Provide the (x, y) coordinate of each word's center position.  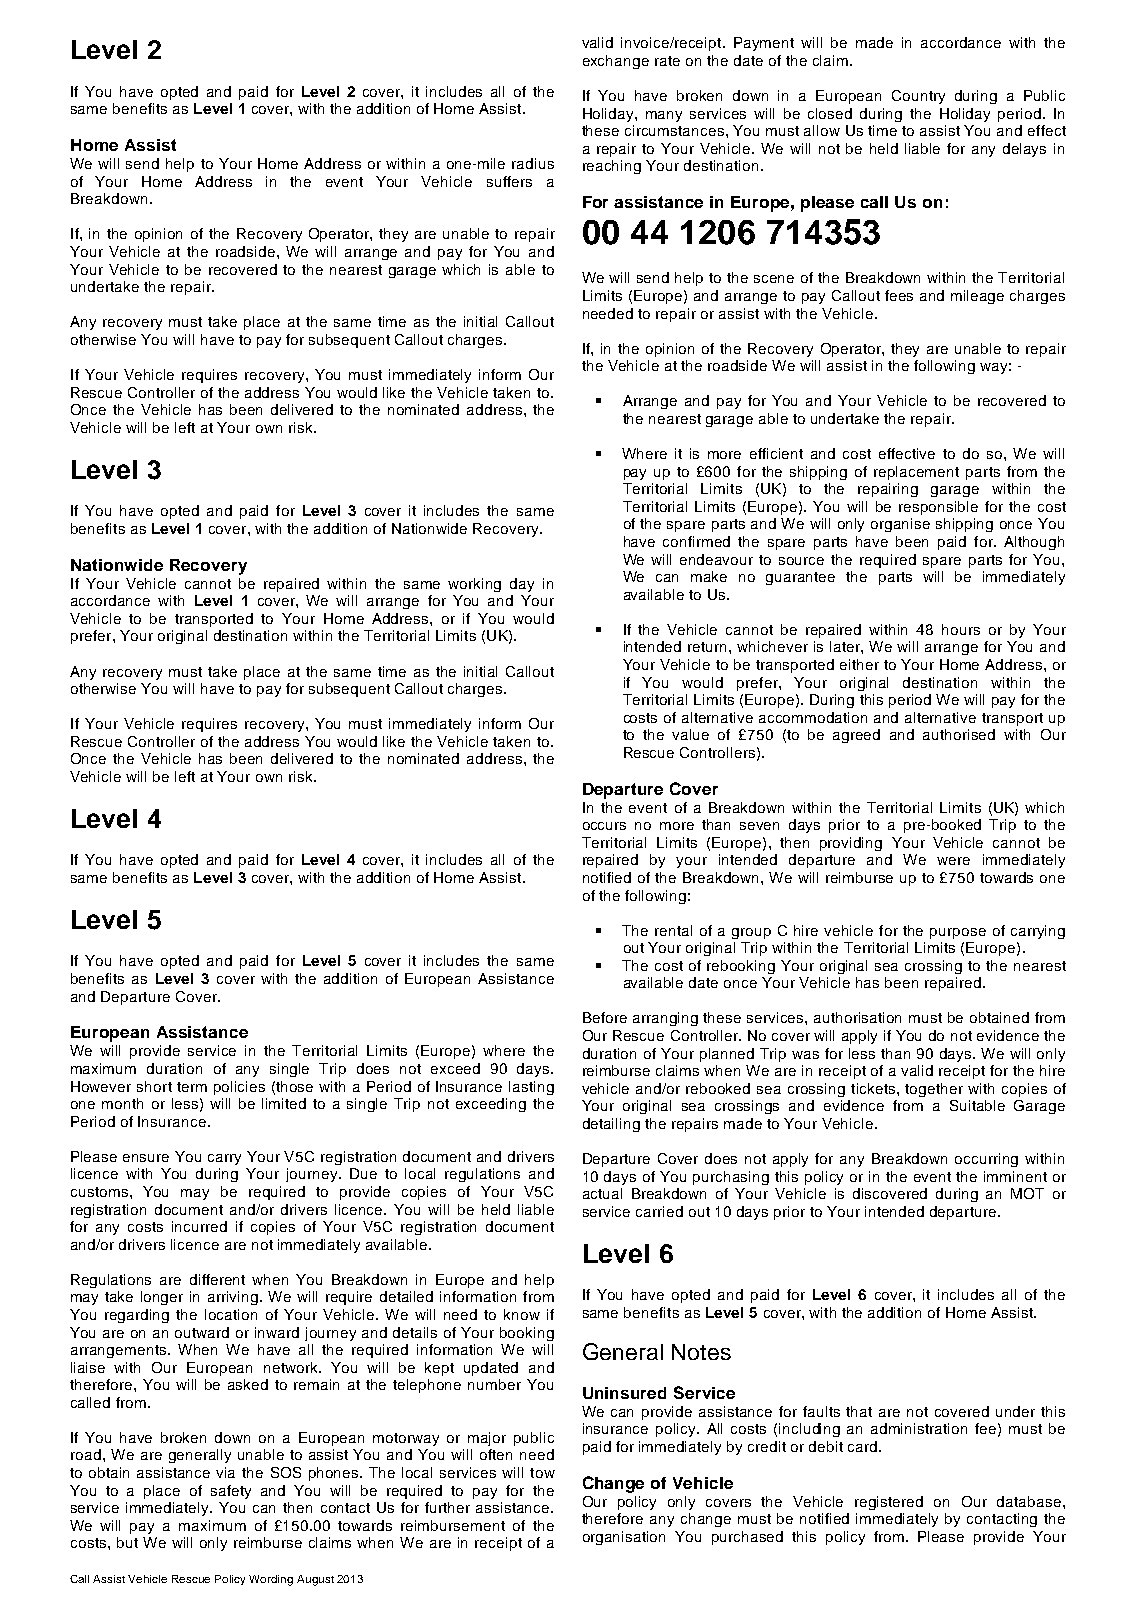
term (192, 1087)
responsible (938, 508)
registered (889, 1503)
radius (533, 163)
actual (602, 1193)
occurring (986, 1160)
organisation (624, 1538)
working (474, 585)
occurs (604, 826)
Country (918, 97)
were (953, 861)
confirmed (696, 541)
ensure (146, 1158)
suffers (509, 181)
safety (231, 1492)
